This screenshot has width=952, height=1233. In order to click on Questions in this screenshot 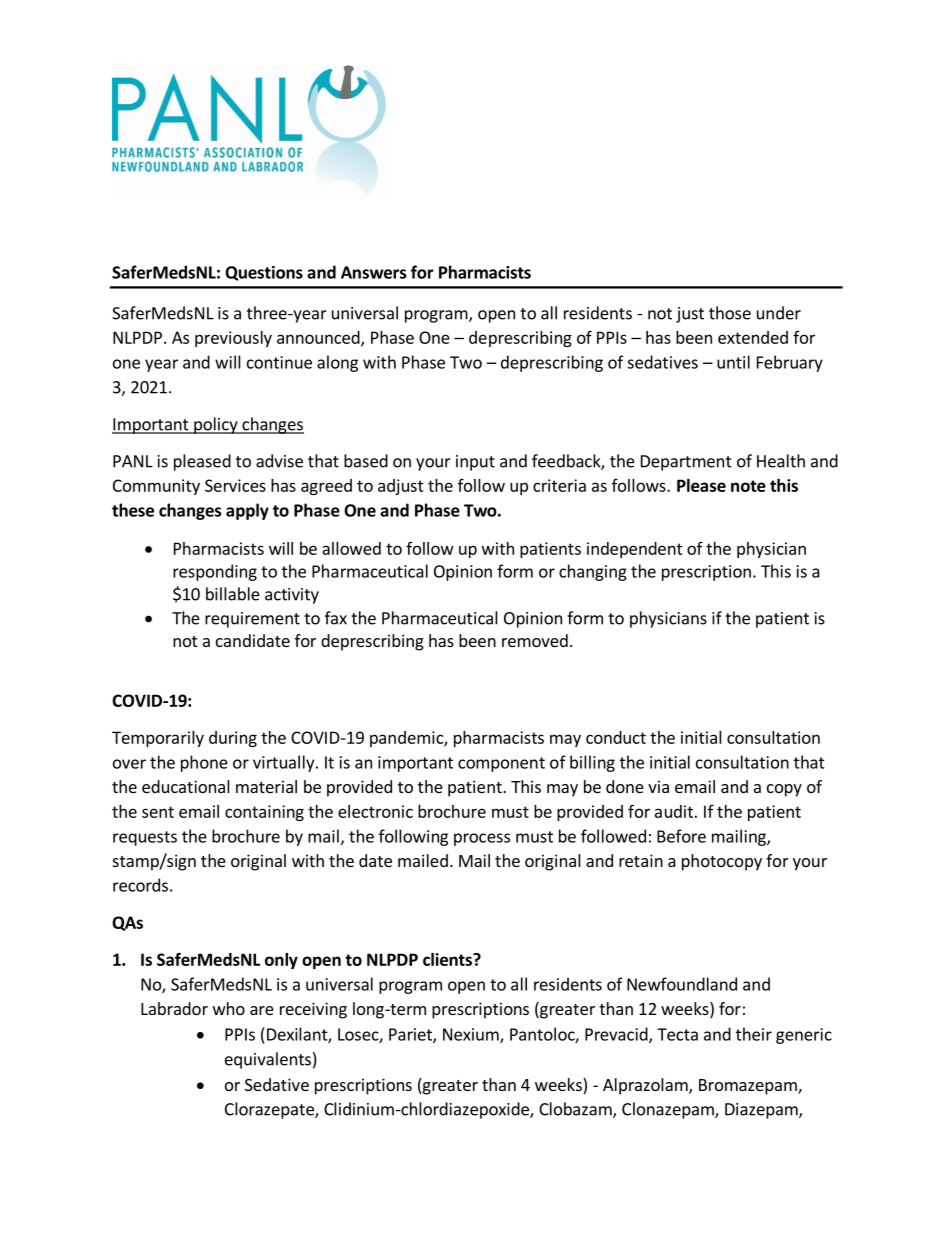, I will do `click(264, 273)`.
